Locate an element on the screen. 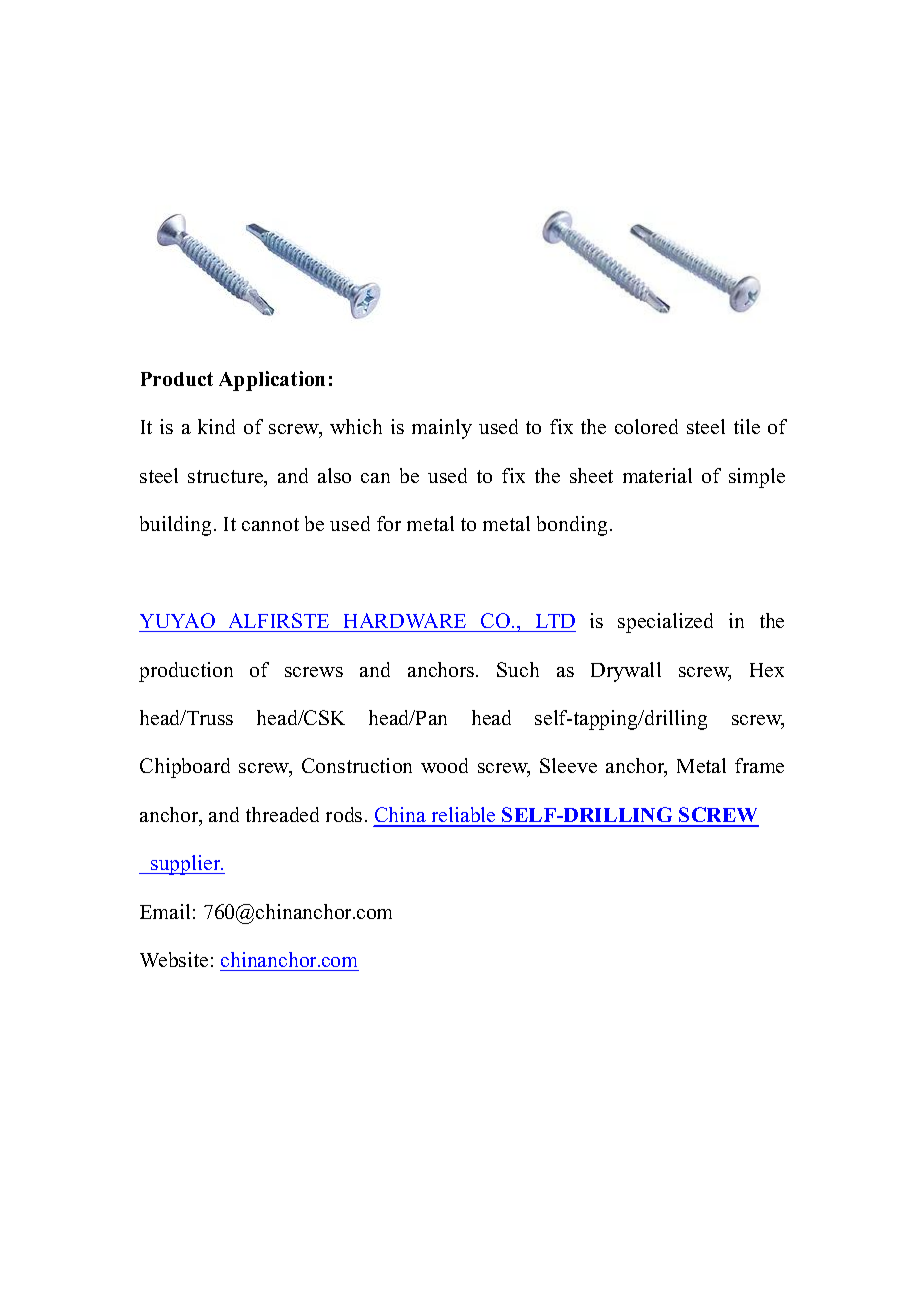 The image size is (924, 1308). mainly is located at coordinates (442, 429).
